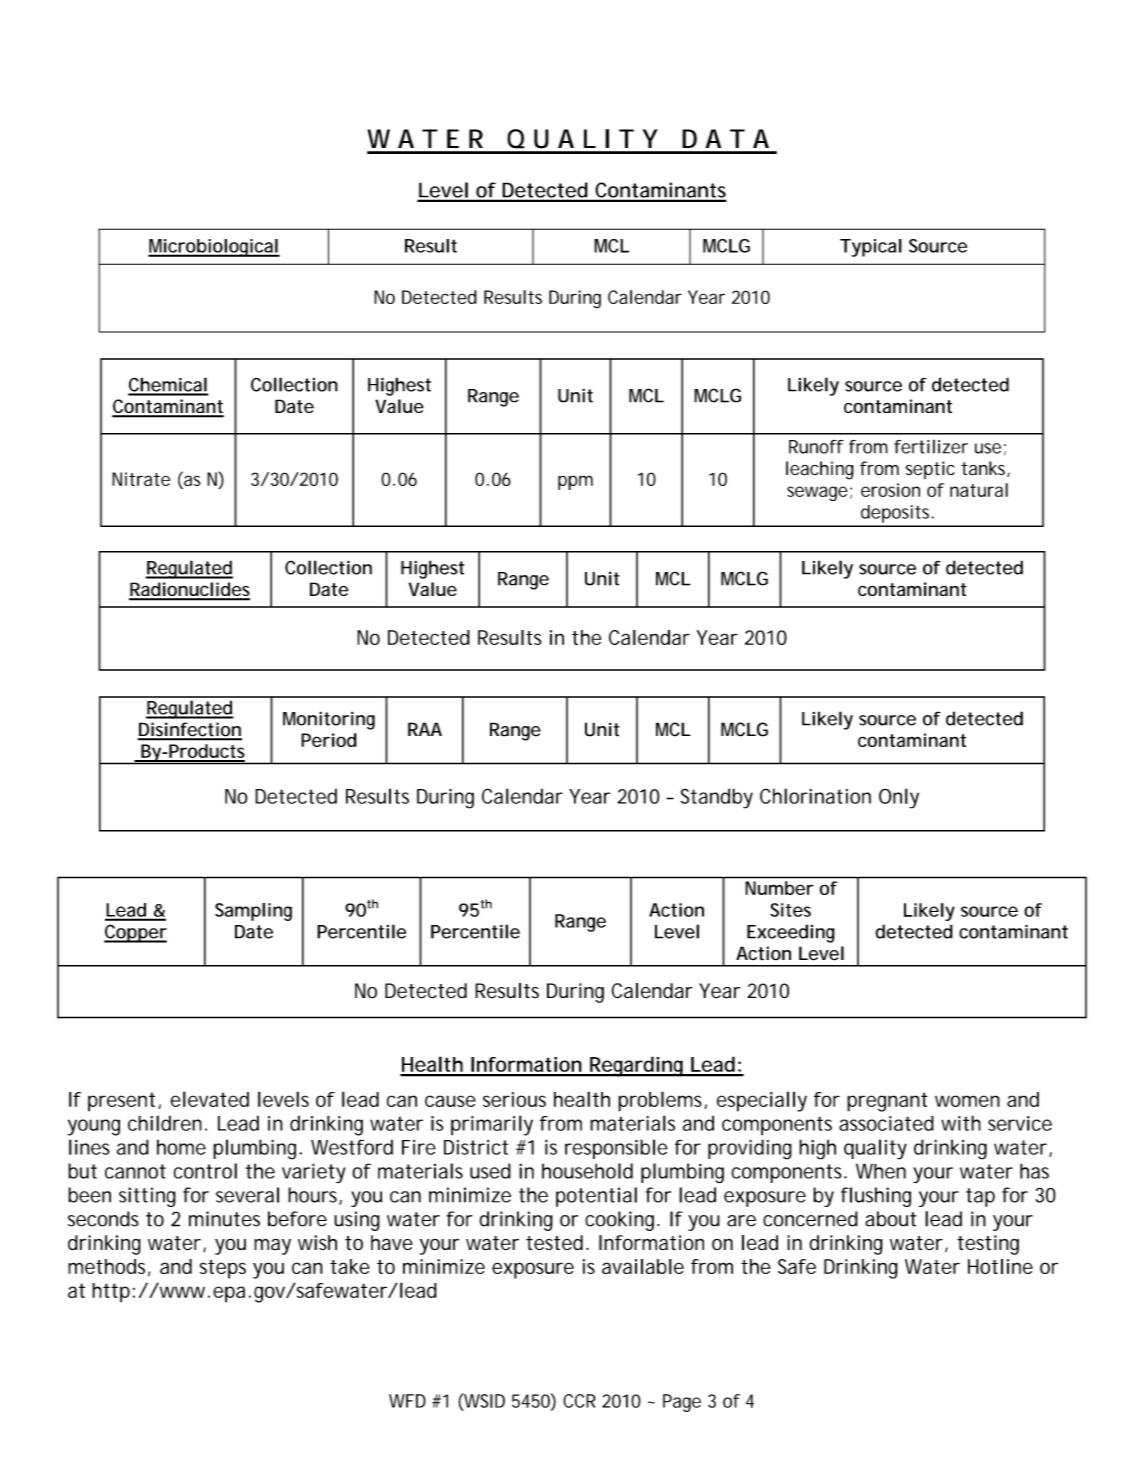 The height and width of the page is (1480, 1144). Describe the element at coordinates (579, 1401) in the page. I see `CCR` at that location.
